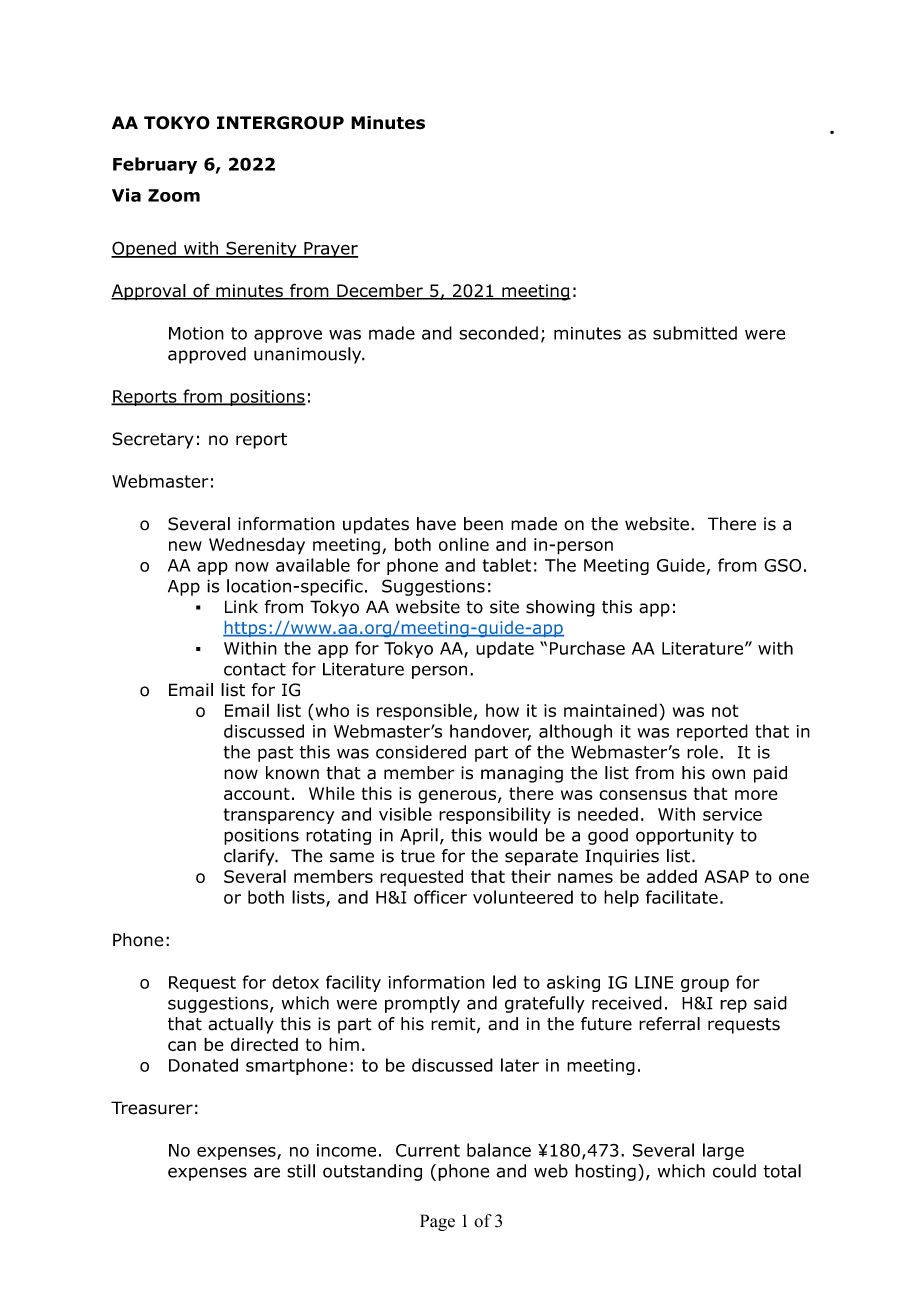 Image resolution: width=924 pixels, height=1307 pixels. I want to click on submitted, so click(695, 333).
